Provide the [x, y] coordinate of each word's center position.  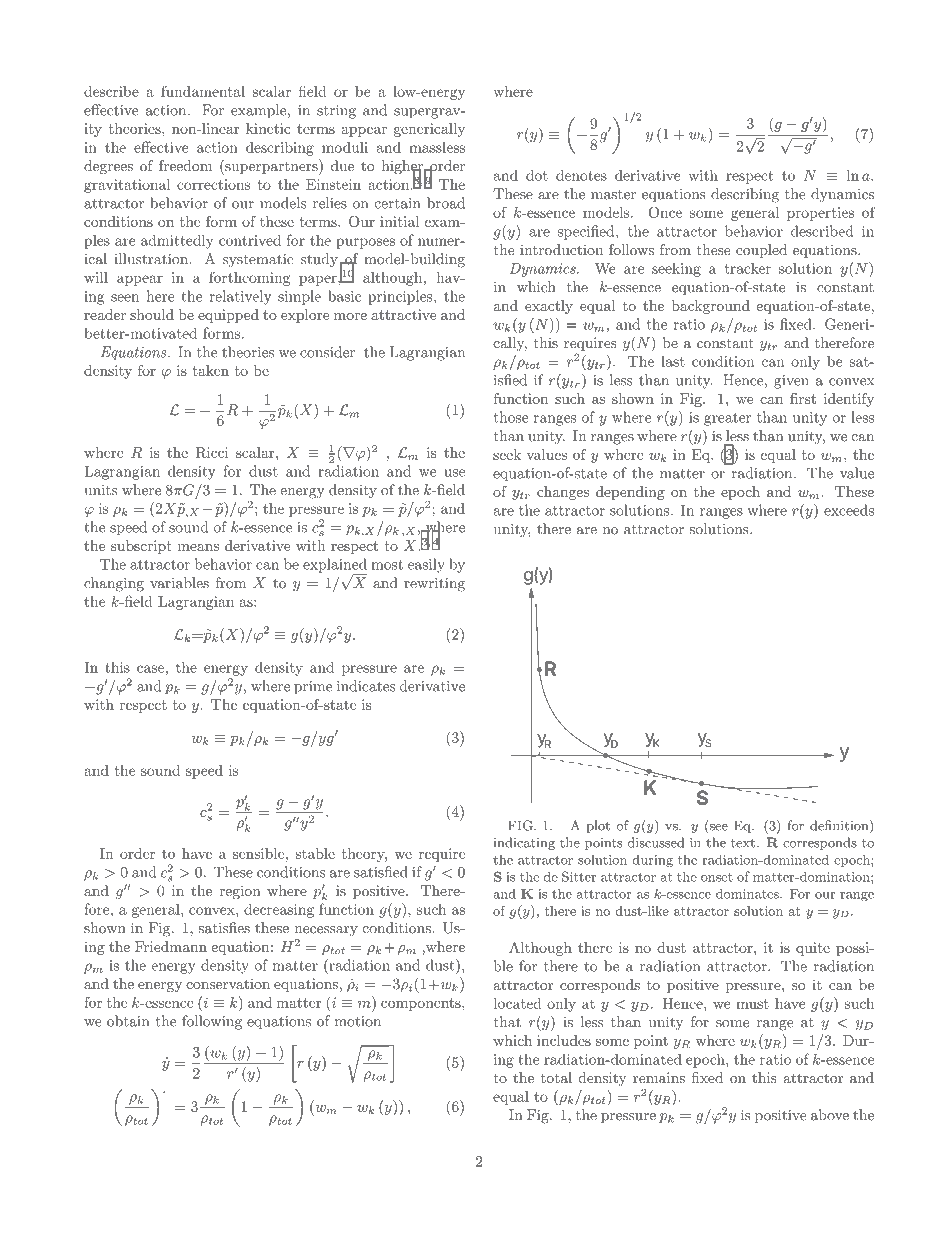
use [454, 473]
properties [820, 214]
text [743, 843]
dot [537, 175]
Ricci [212, 452]
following [212, 1022]
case [150, 669]
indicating [524, 843]
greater [727, 419]
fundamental [203, 91]
